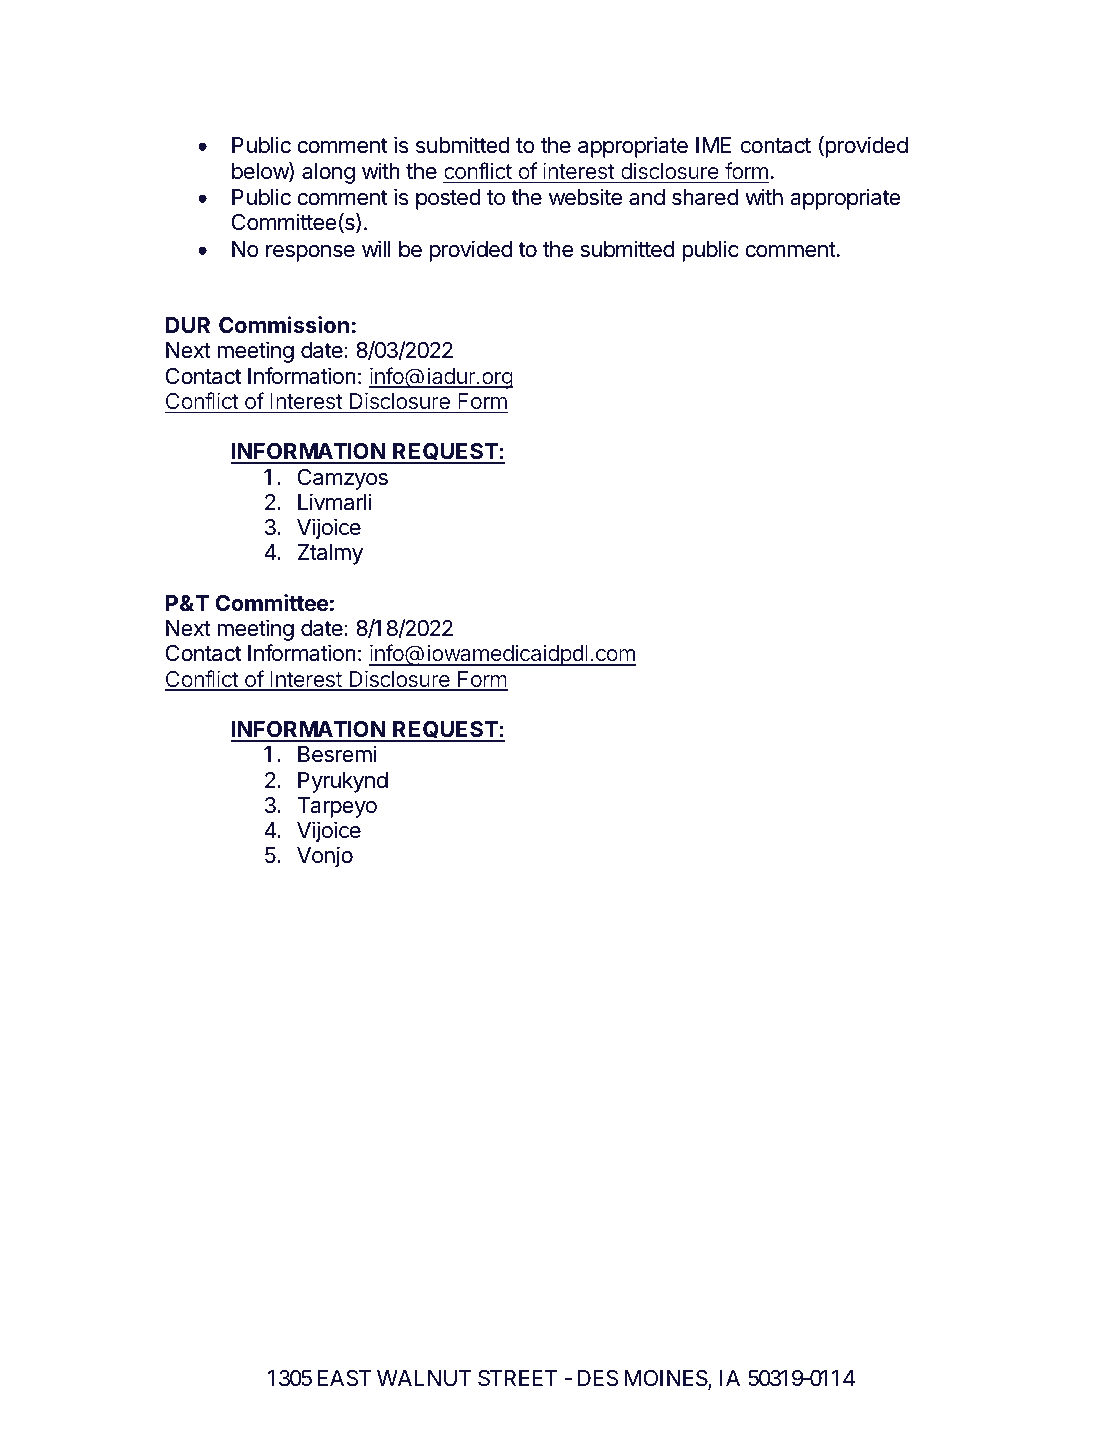 The image size is (1120, 1449). I want to click on will, so click(376, 248).
